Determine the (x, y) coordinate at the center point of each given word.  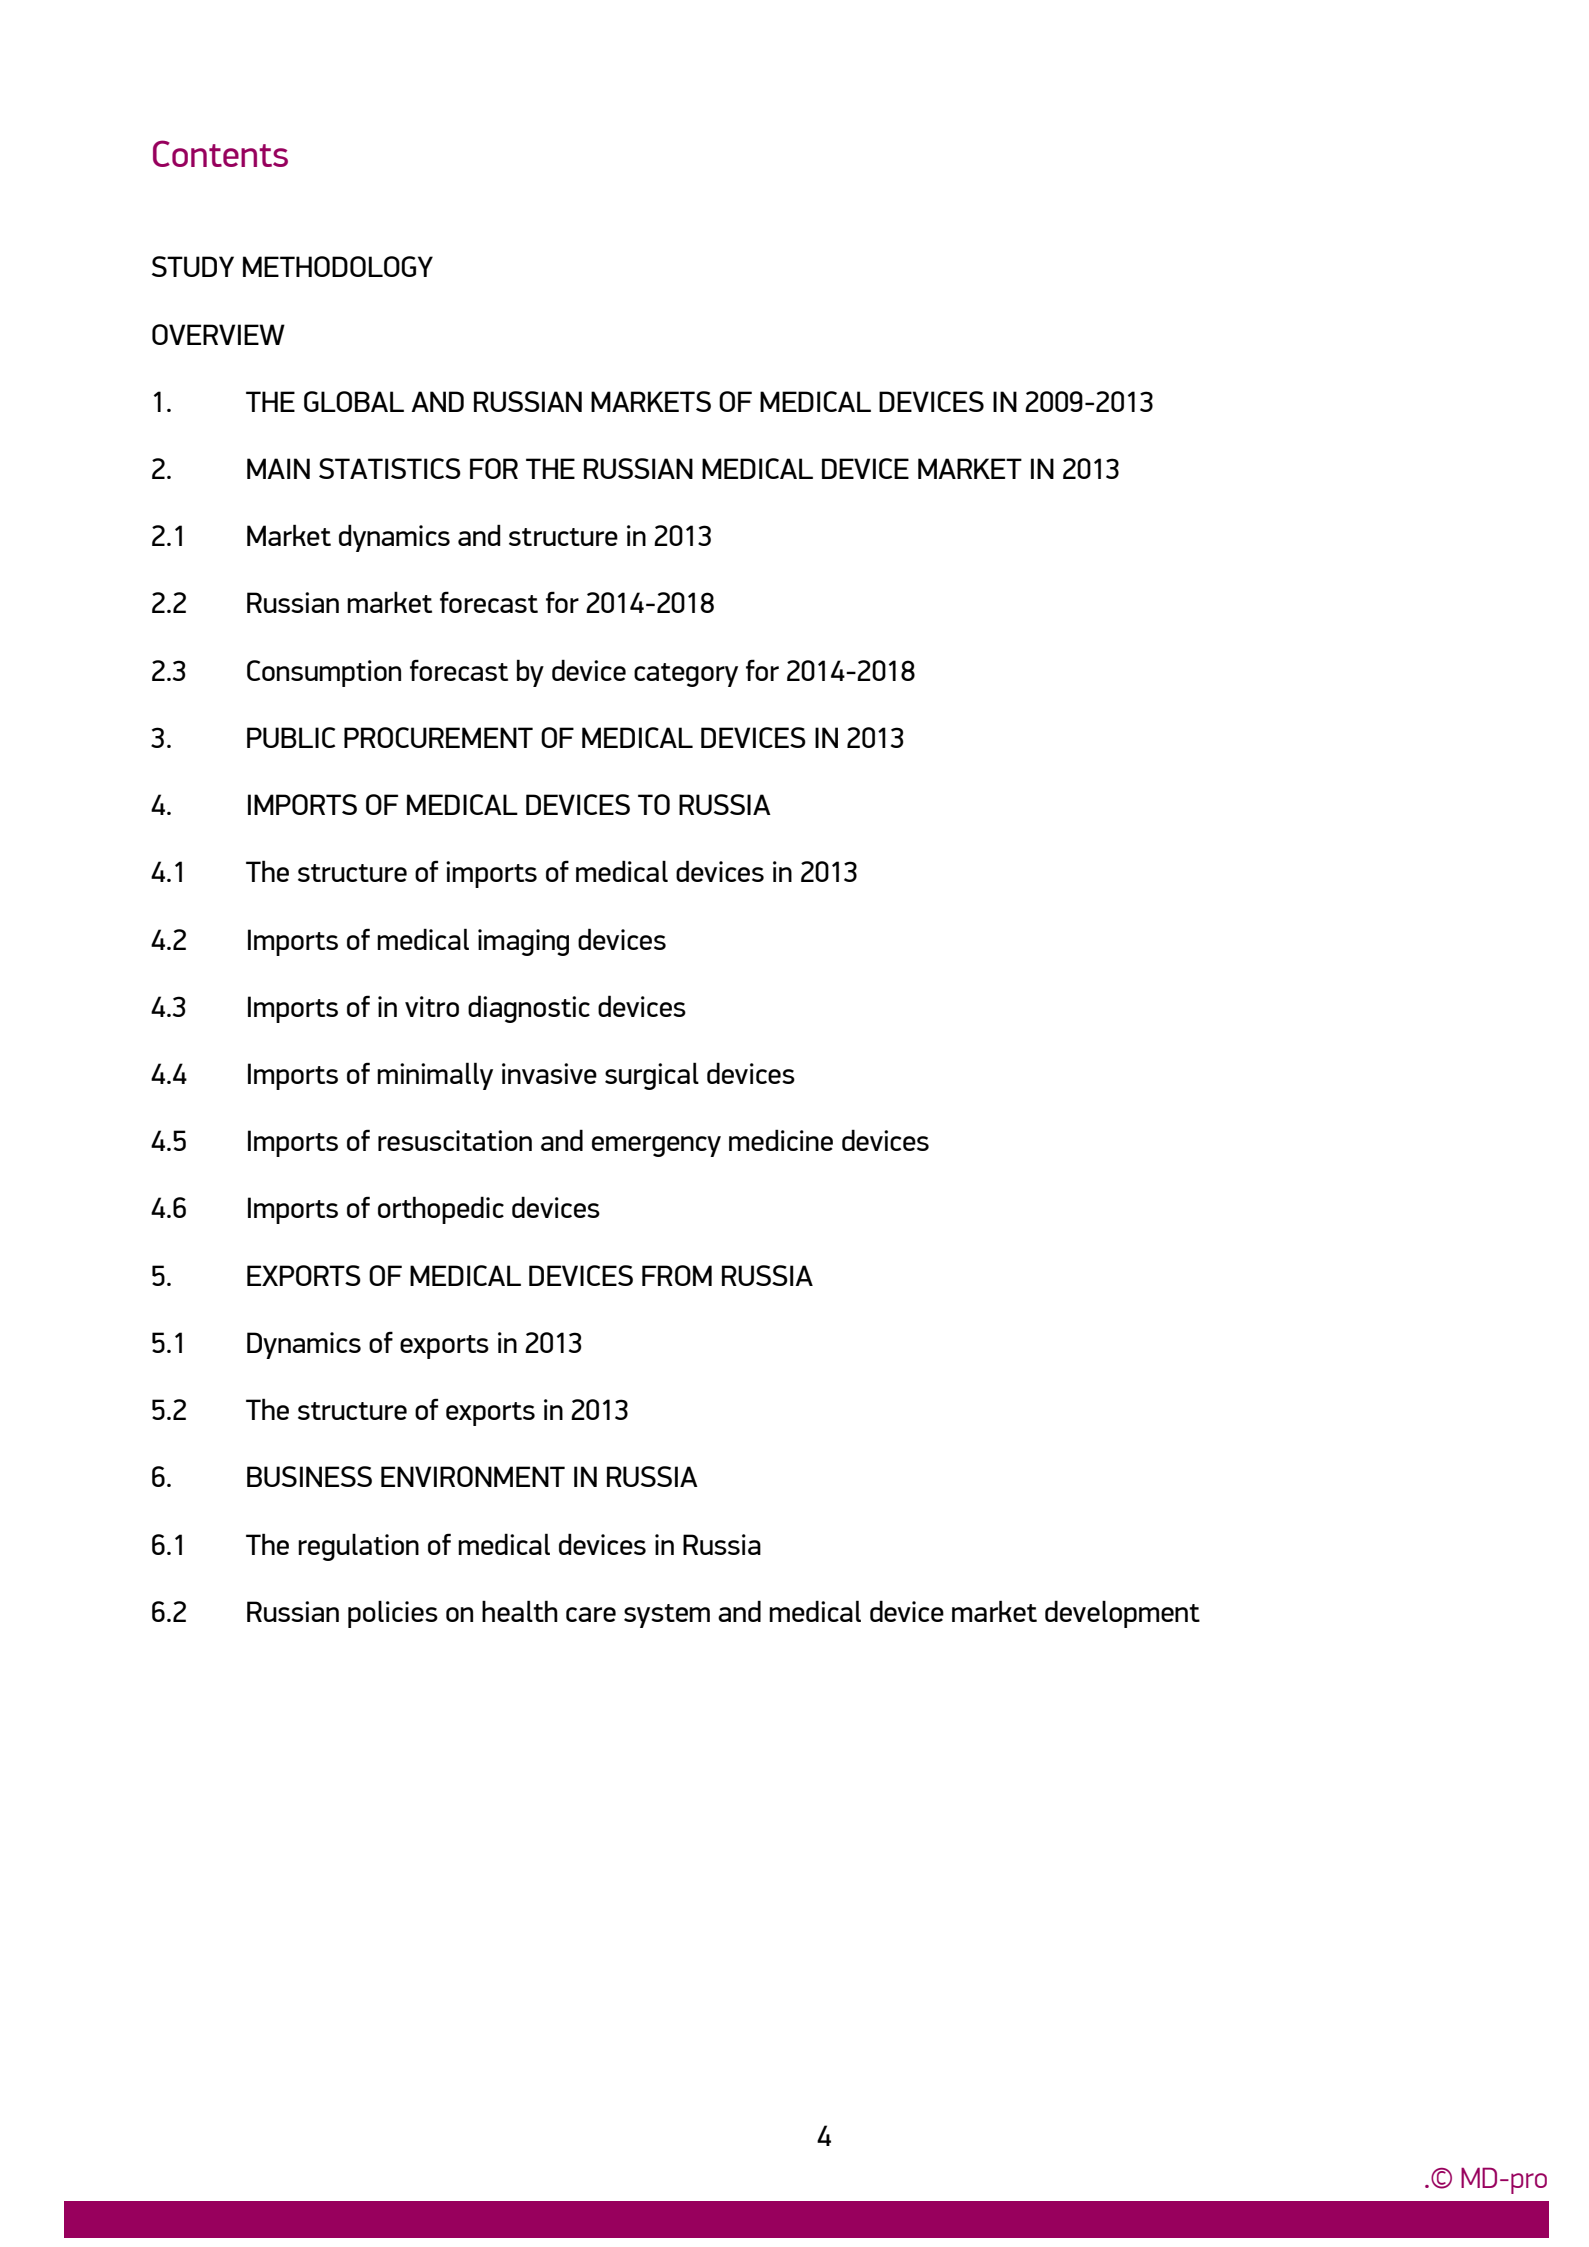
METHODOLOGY (338, 266)
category (686, 675)
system (667, 1616)
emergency (656, 1146)
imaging (523, 942)
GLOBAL (354, 401)
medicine (781, 1140)
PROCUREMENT (438, 737)
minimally (435, 1076)
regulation (358, 1547)
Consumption (324, 673)
